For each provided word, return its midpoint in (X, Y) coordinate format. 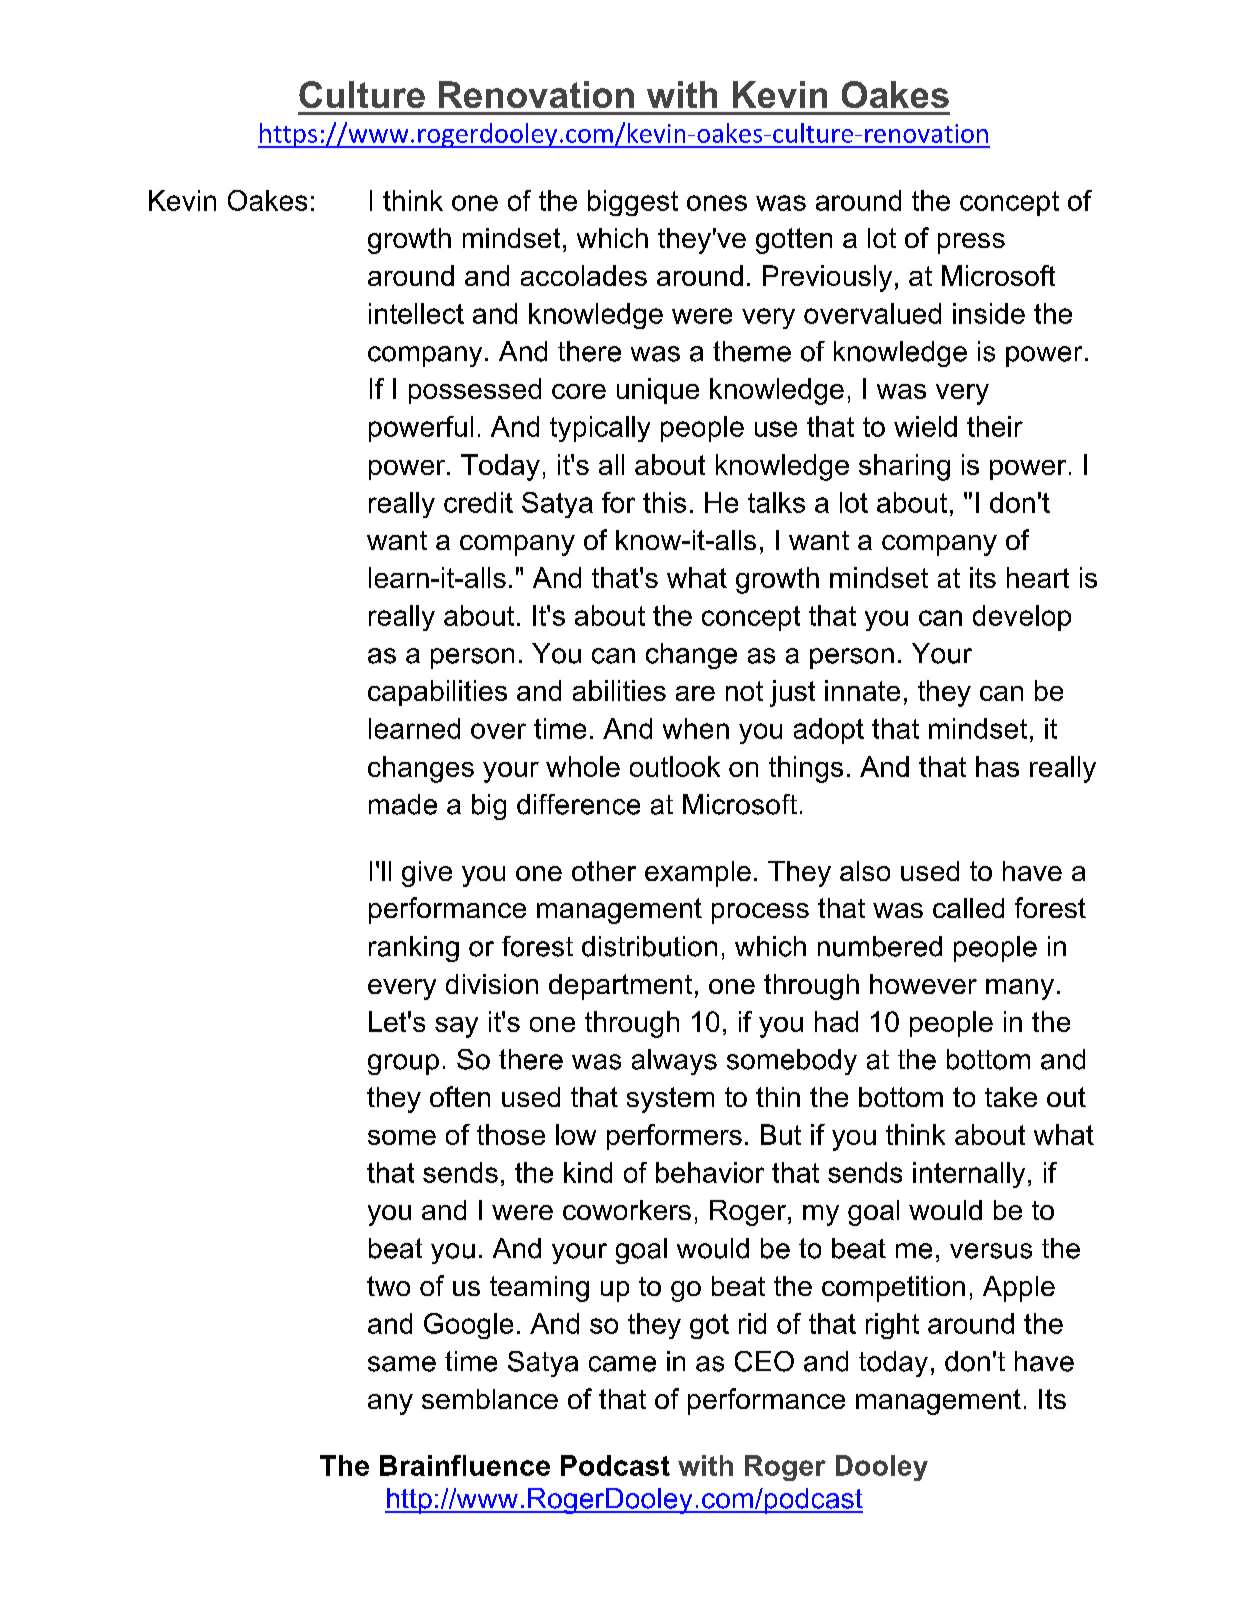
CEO (764, 1361)
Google (468, 1326)
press (971, 243)
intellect (416, 313)
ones (717, 203)
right (892, 1326)
